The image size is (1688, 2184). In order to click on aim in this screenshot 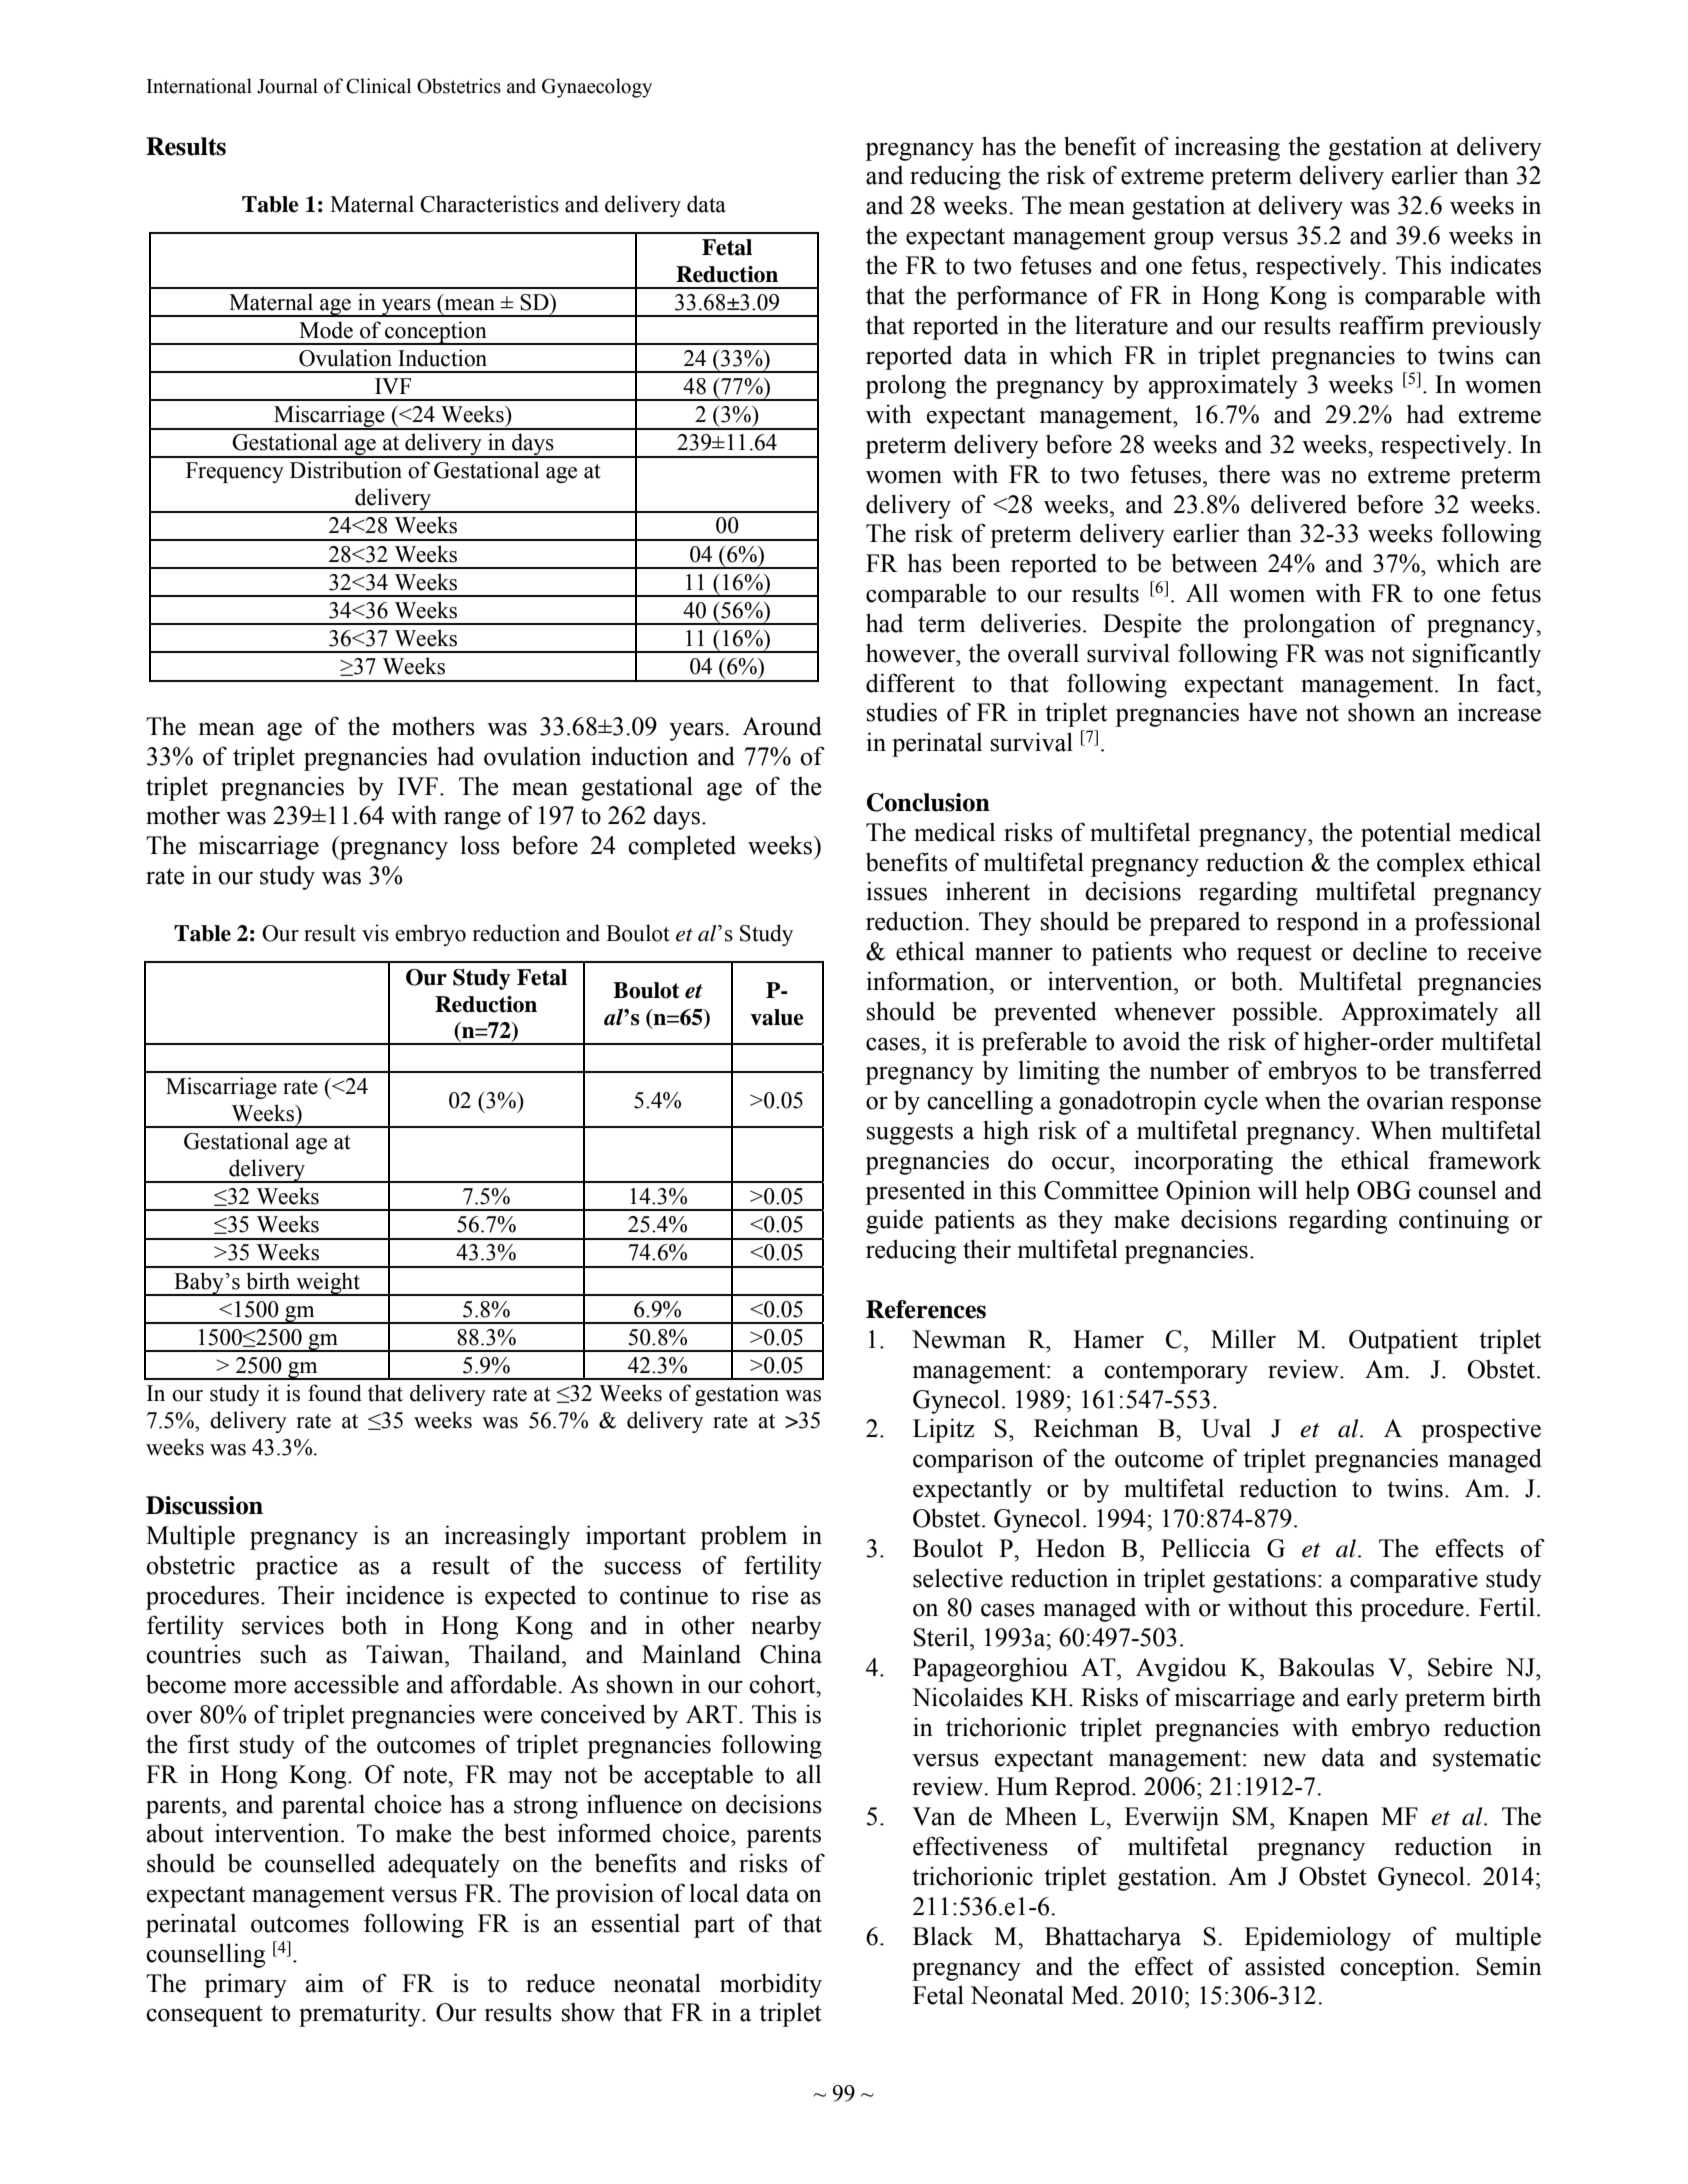, I will do `click(325, 1983)`.
